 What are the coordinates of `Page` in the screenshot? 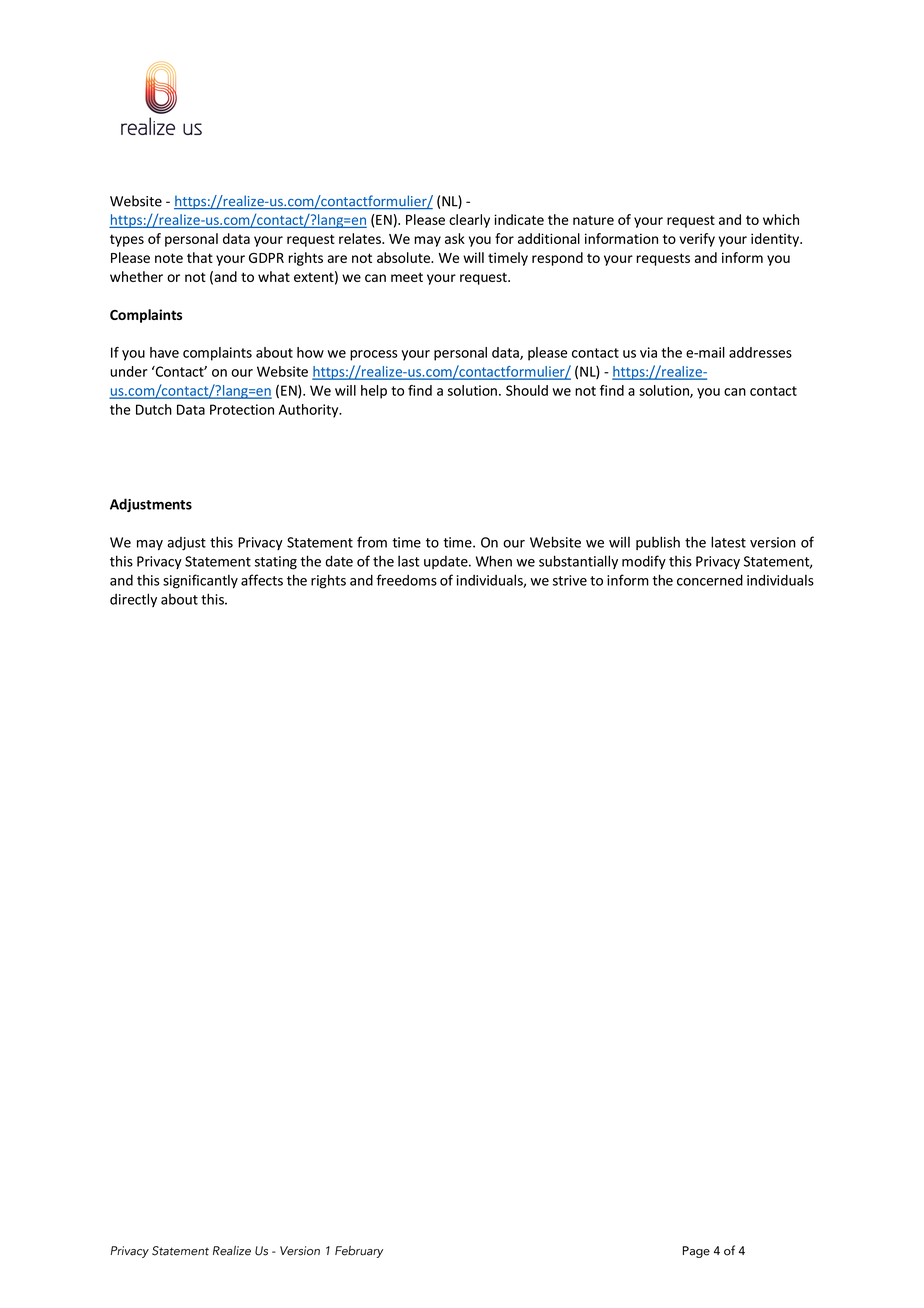 It's located at (696, 1252).
